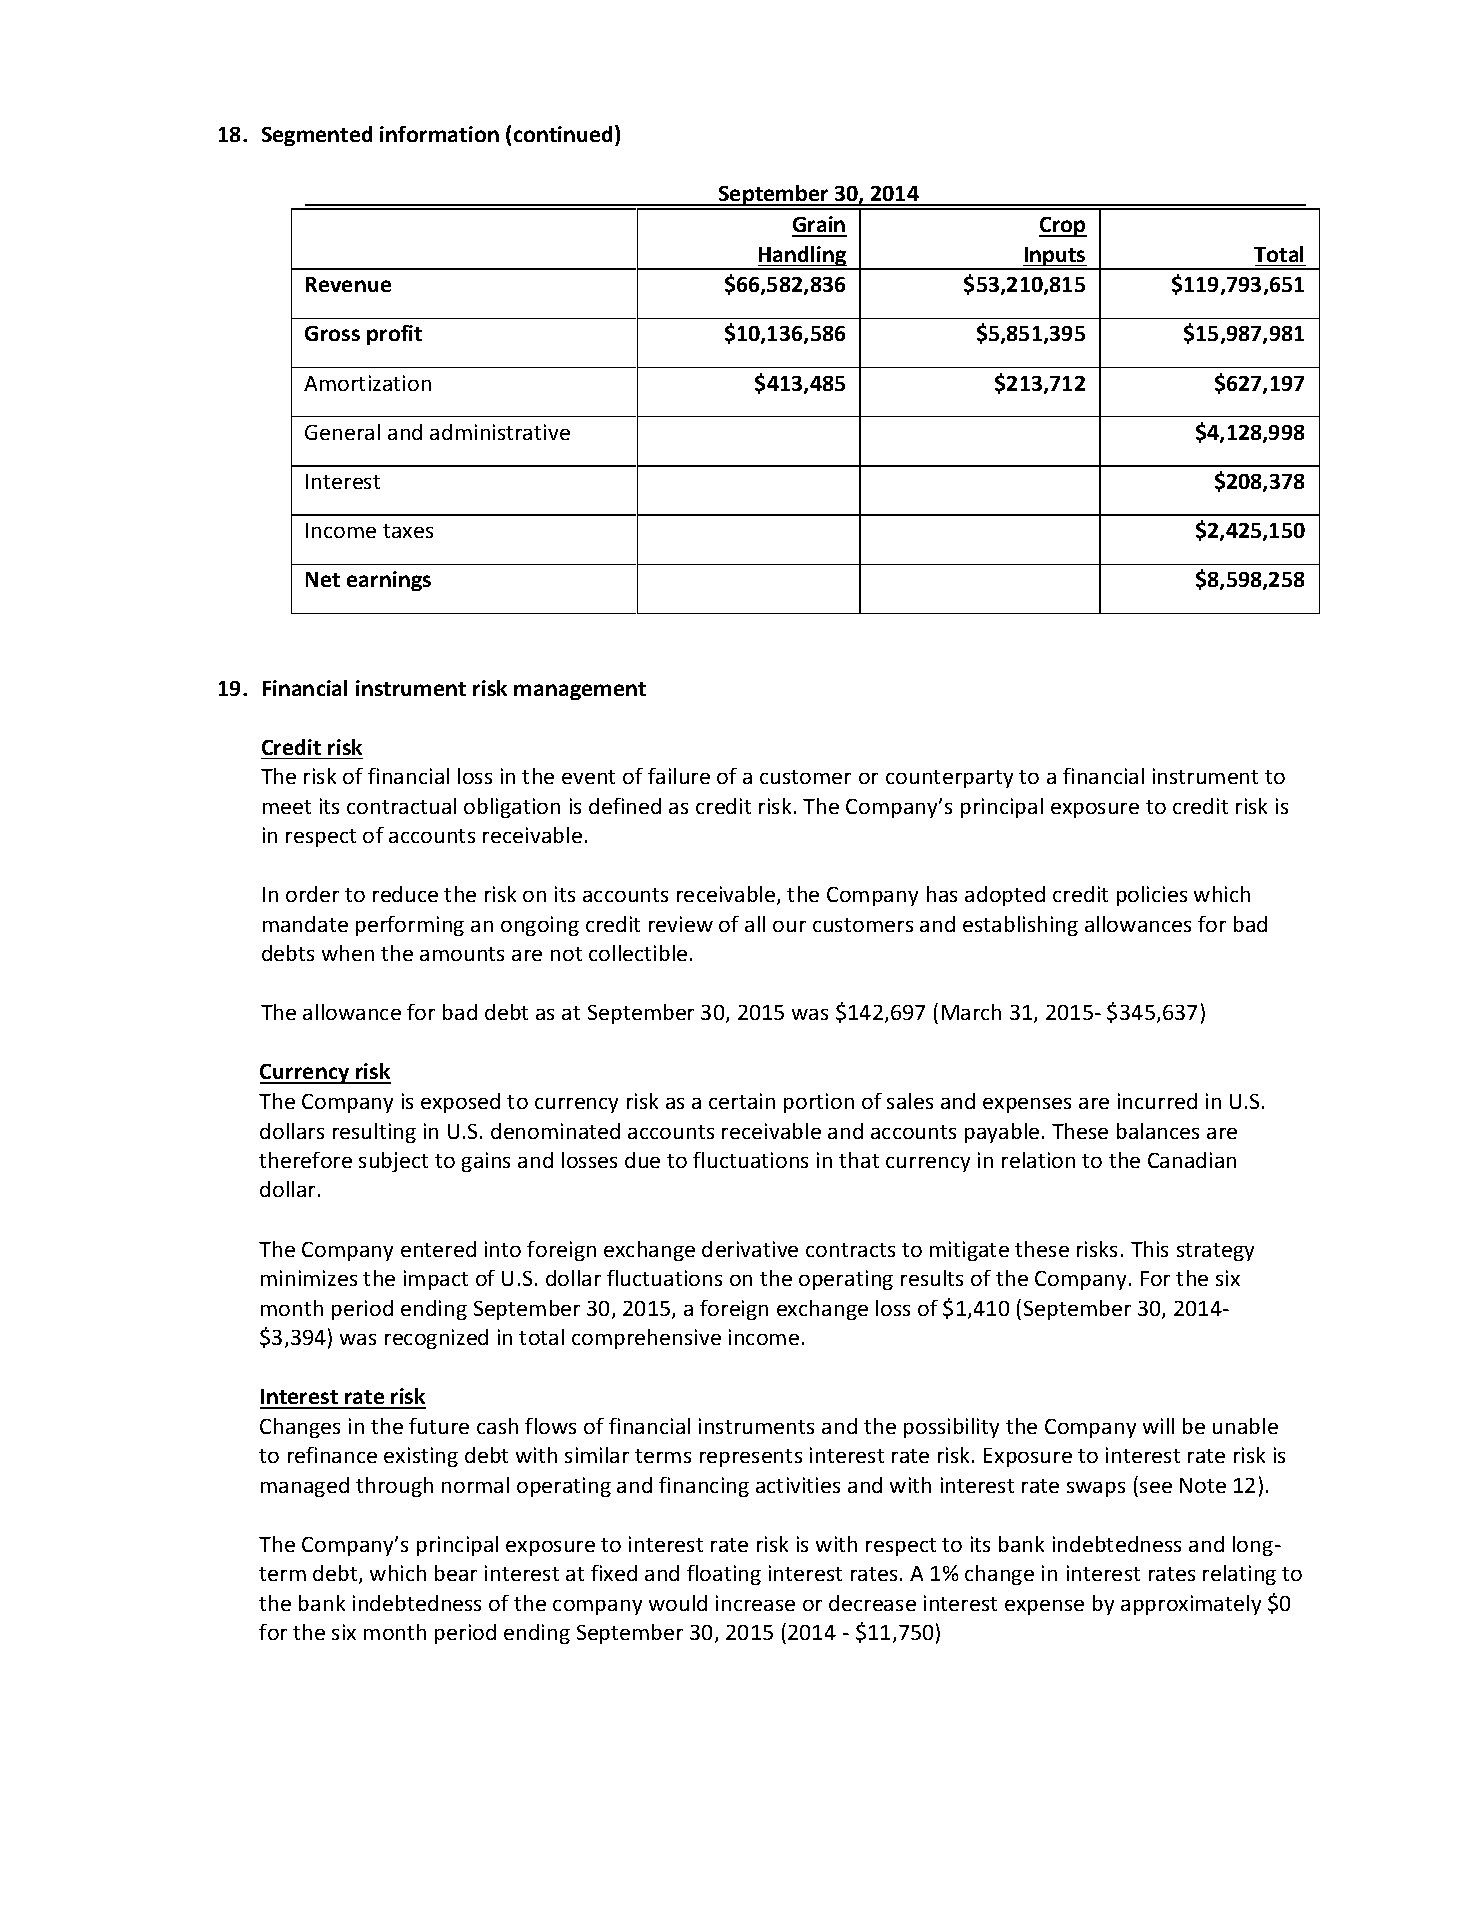 This document has width=1480, height=1915. Describe the element at coordinates (439, 134) in the document. I see `information` at that location.
